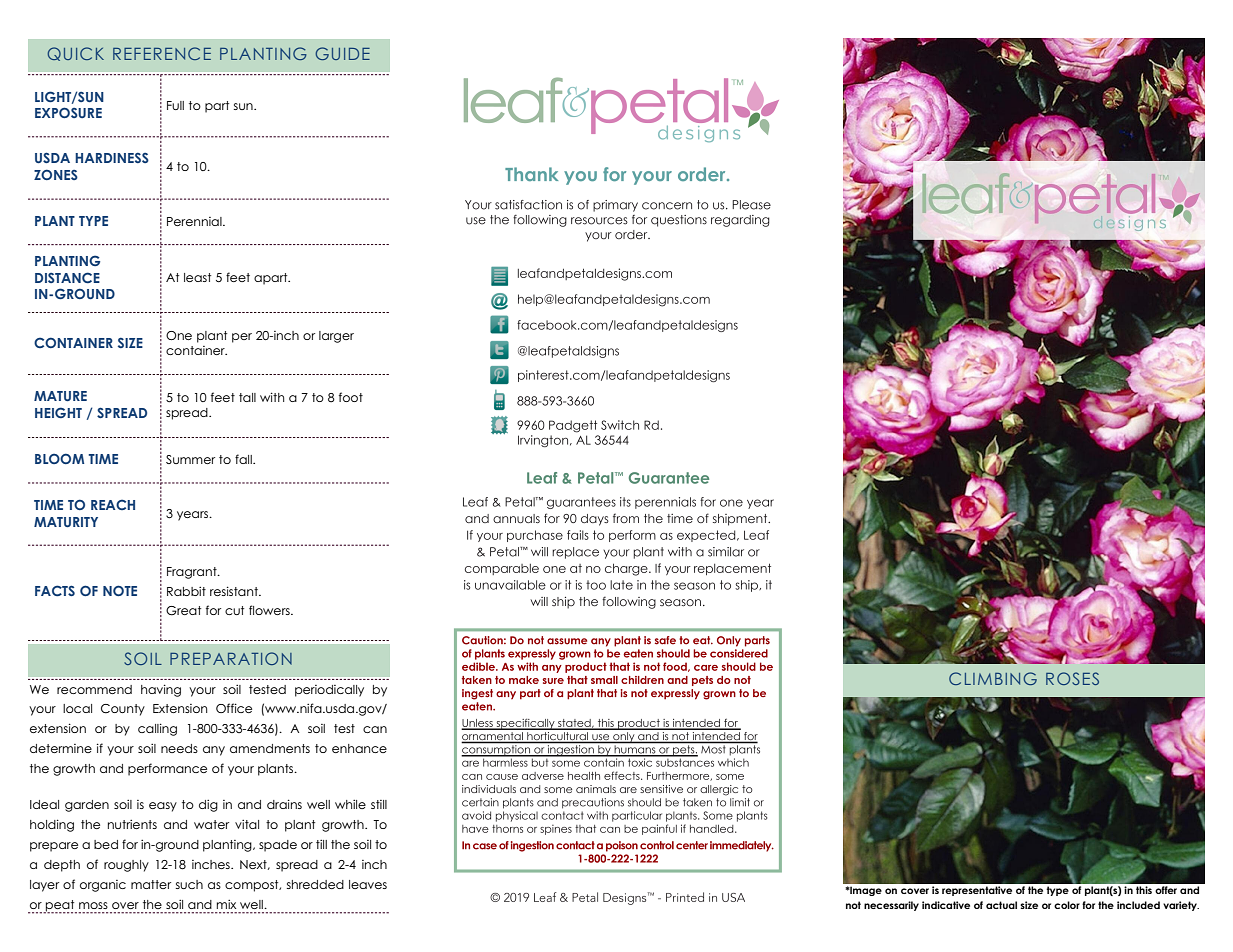 The image size is (1233, 952). I want to click on such, so click(189, 884).
